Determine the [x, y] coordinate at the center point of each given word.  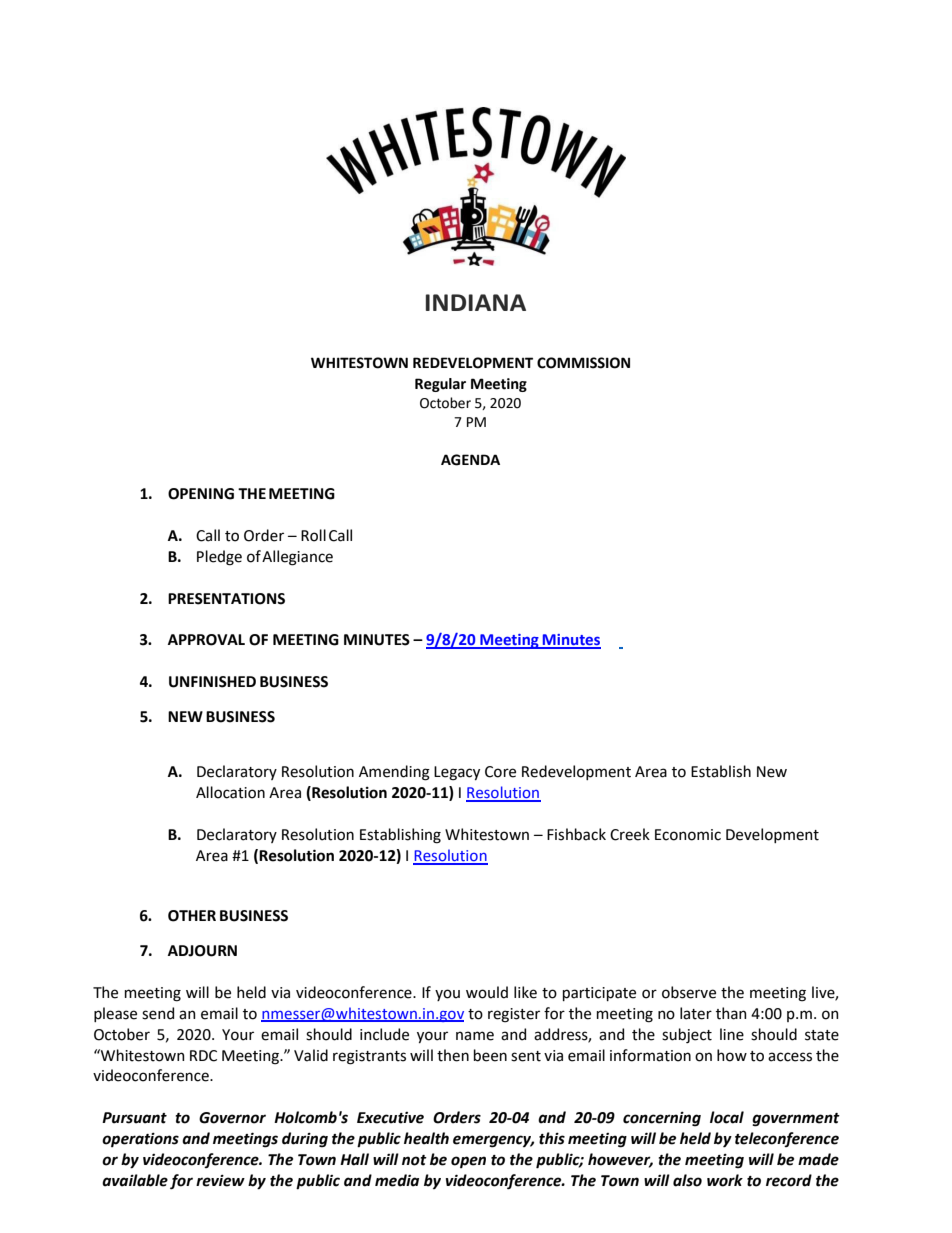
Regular [440, 385]
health [426, 1138]
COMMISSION [583, 363]
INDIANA [476, 302]
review [220, 1180]
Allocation [230, 792]
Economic [688, 835]
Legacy [457, 773]
